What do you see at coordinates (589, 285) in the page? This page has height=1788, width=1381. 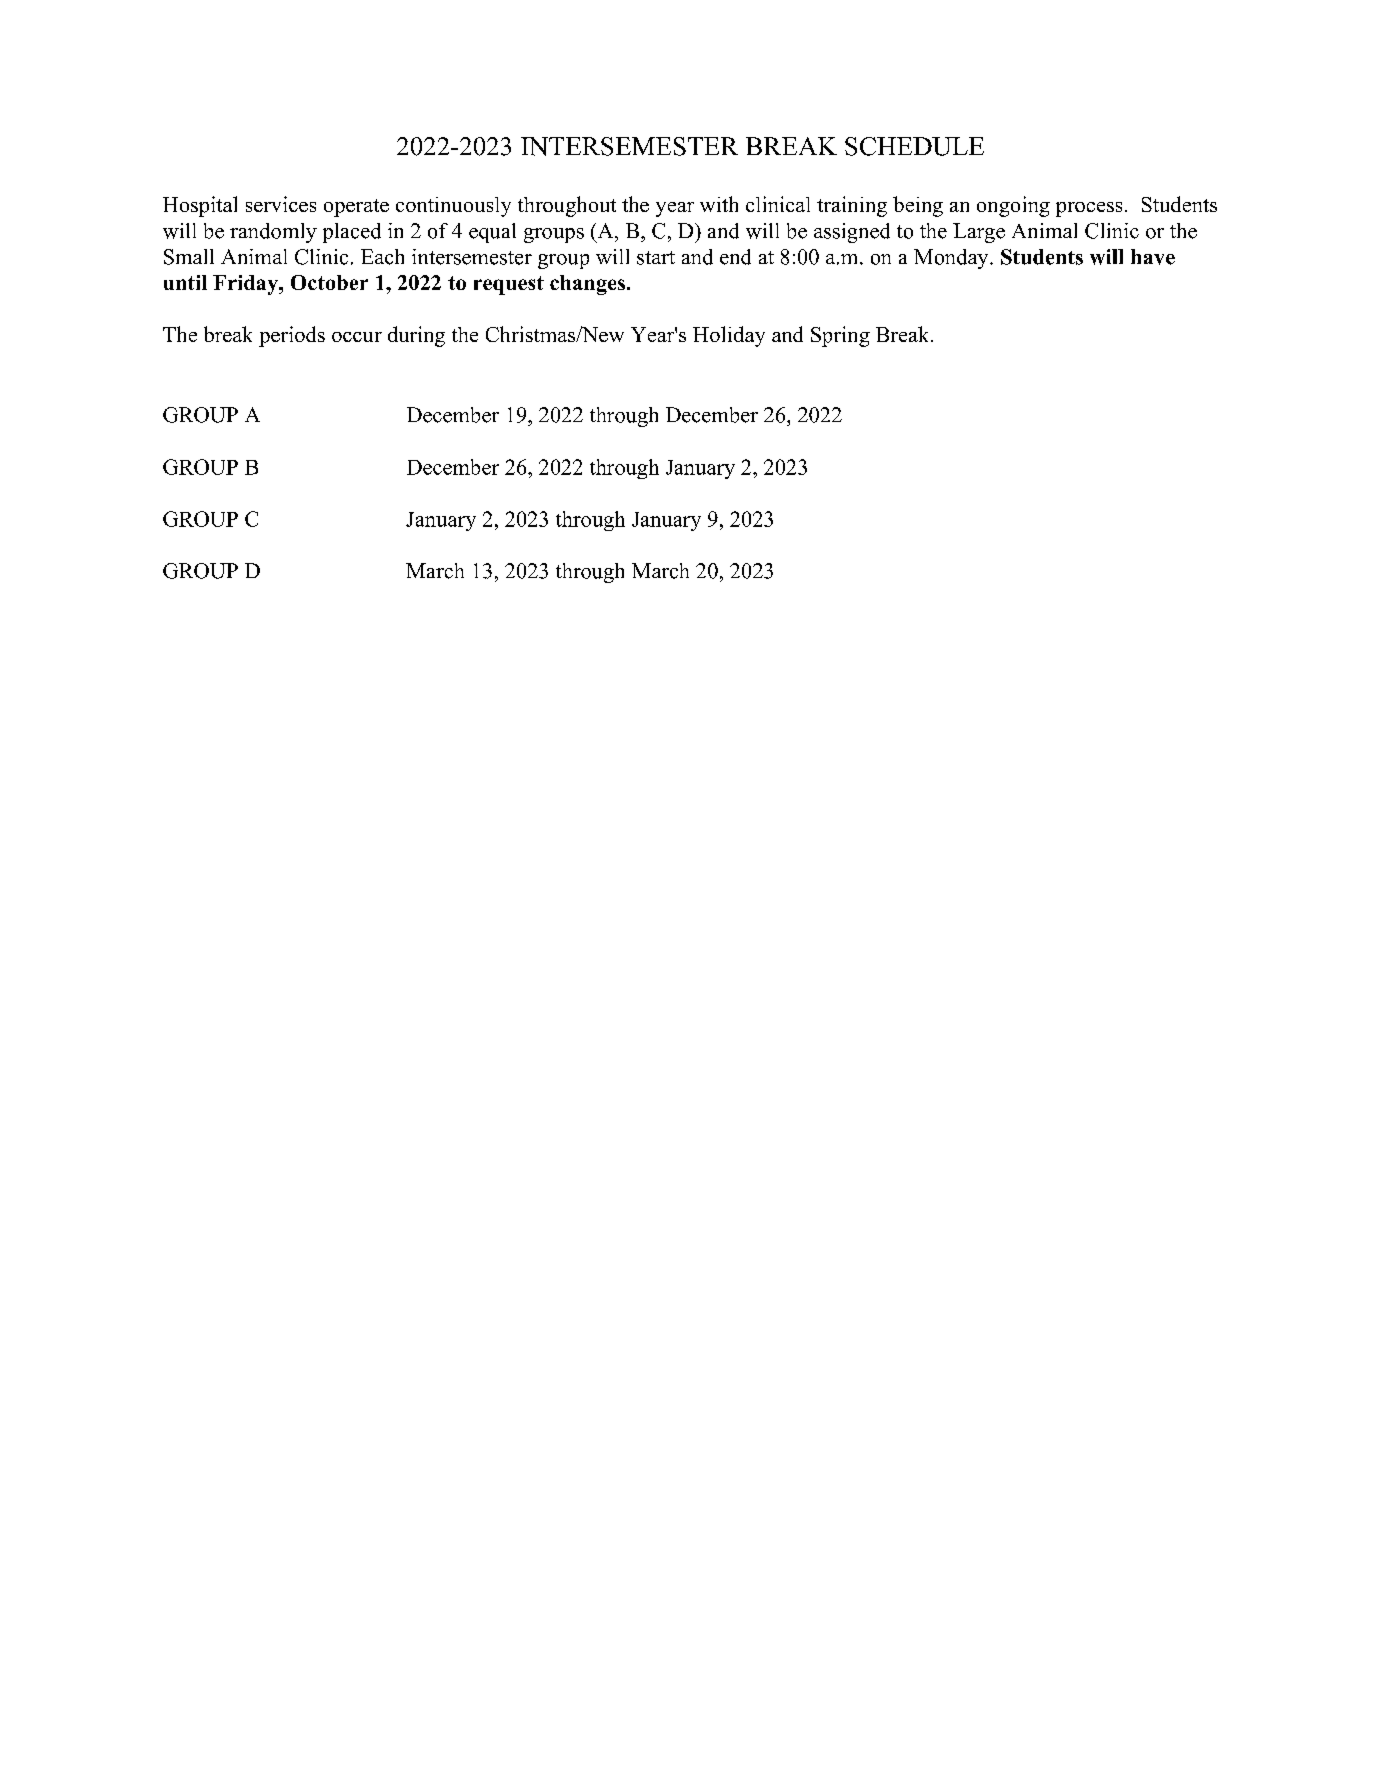 I see `changes` at bounding box center [589, 285].
